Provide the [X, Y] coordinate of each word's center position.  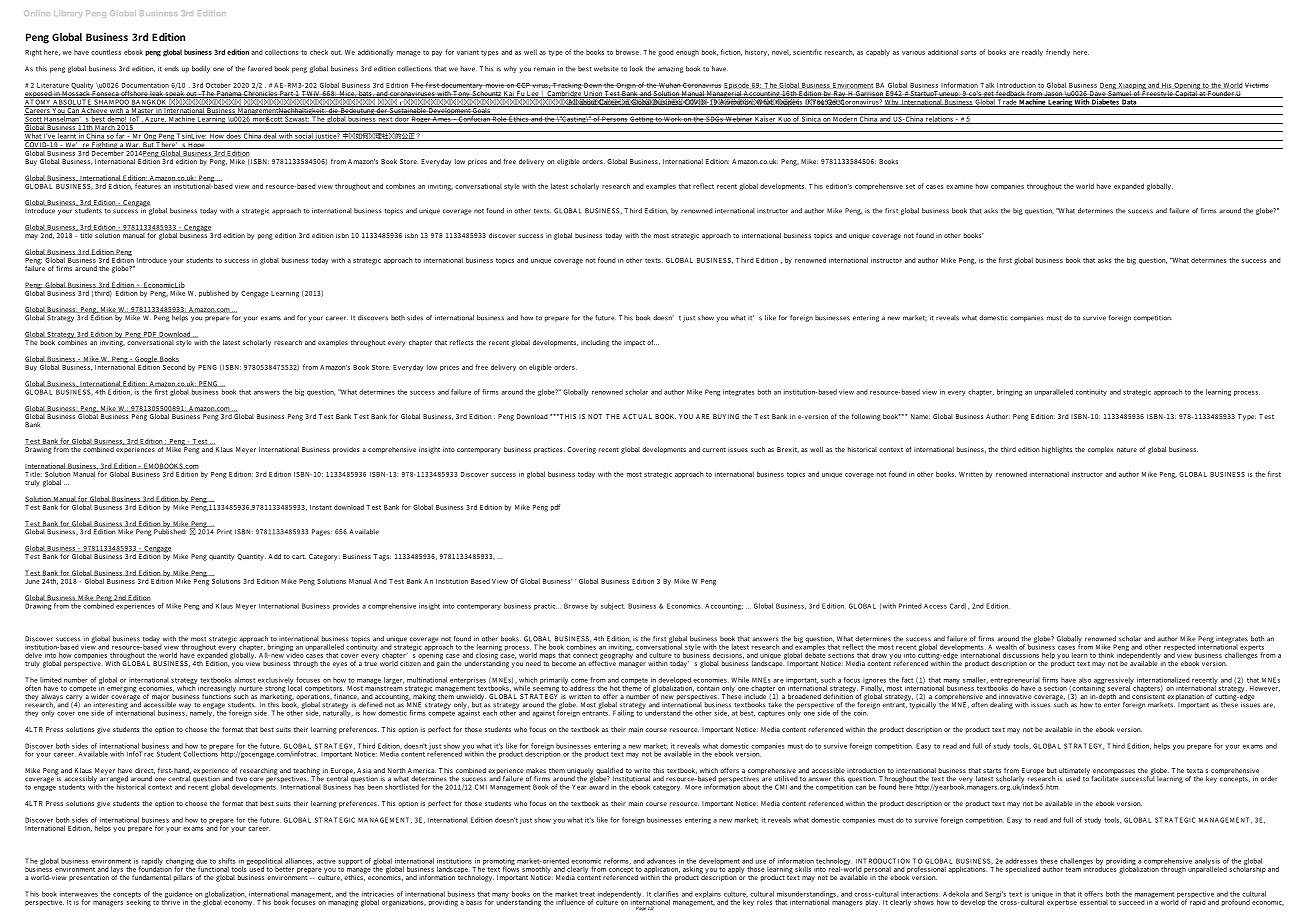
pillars [183, 878]
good [666, 53]
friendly [1058, 53]
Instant [321, 507]
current [714, 449]
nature [1127, 449]
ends [171, 69]
